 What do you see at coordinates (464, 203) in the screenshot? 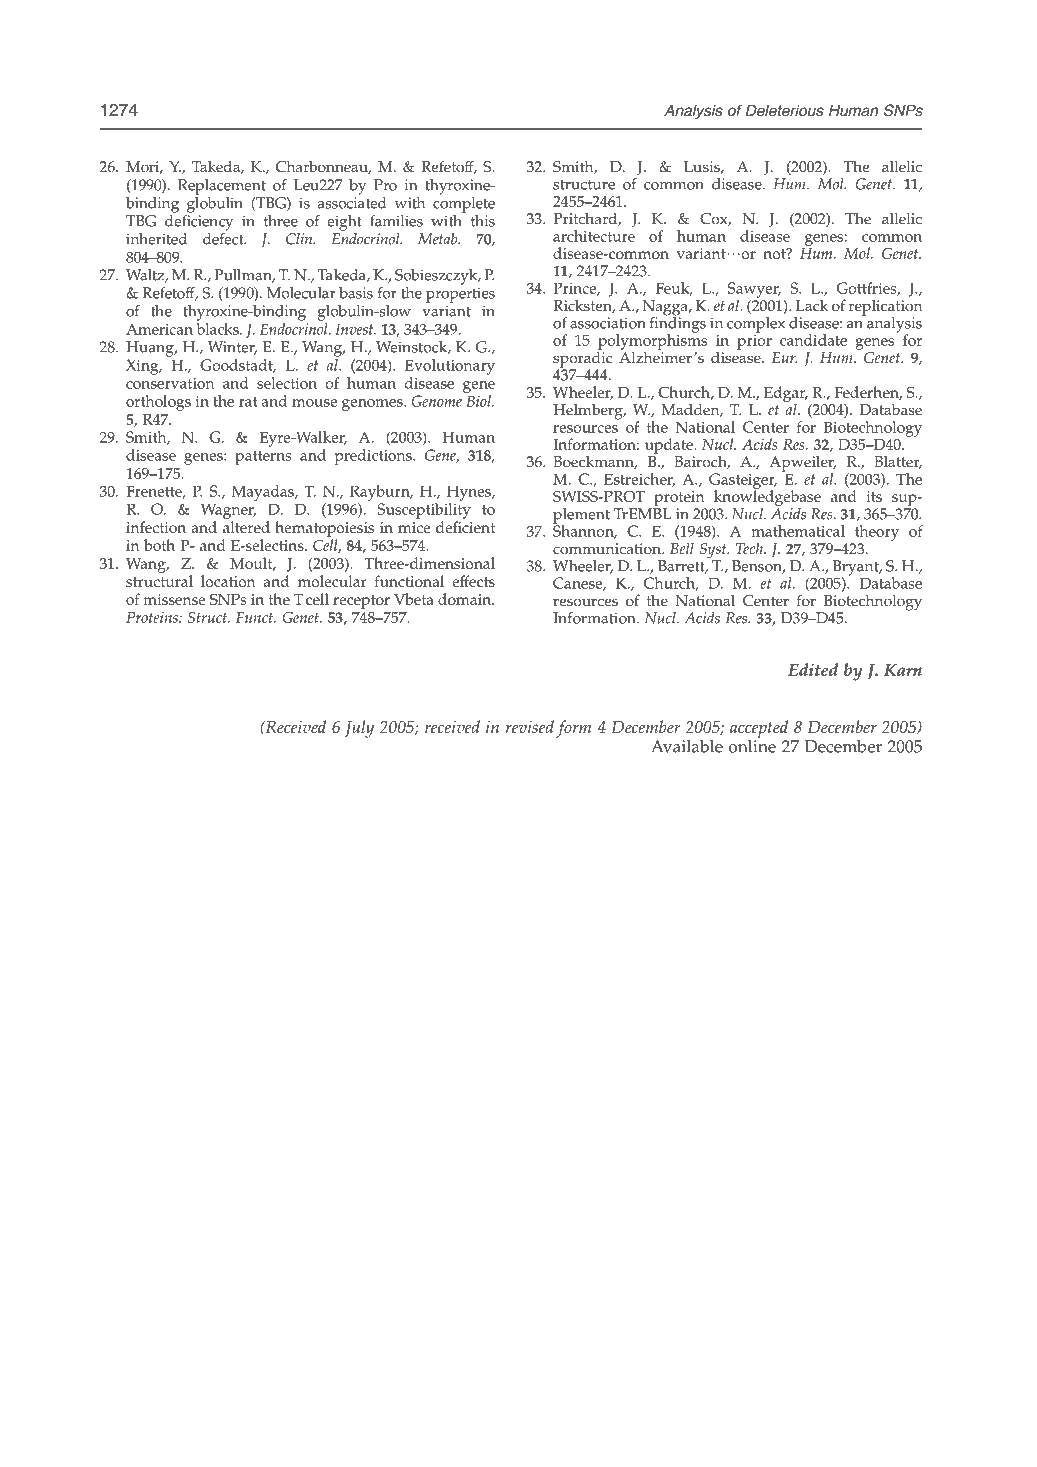
I see `complete` at bounding box center [464, 203].
